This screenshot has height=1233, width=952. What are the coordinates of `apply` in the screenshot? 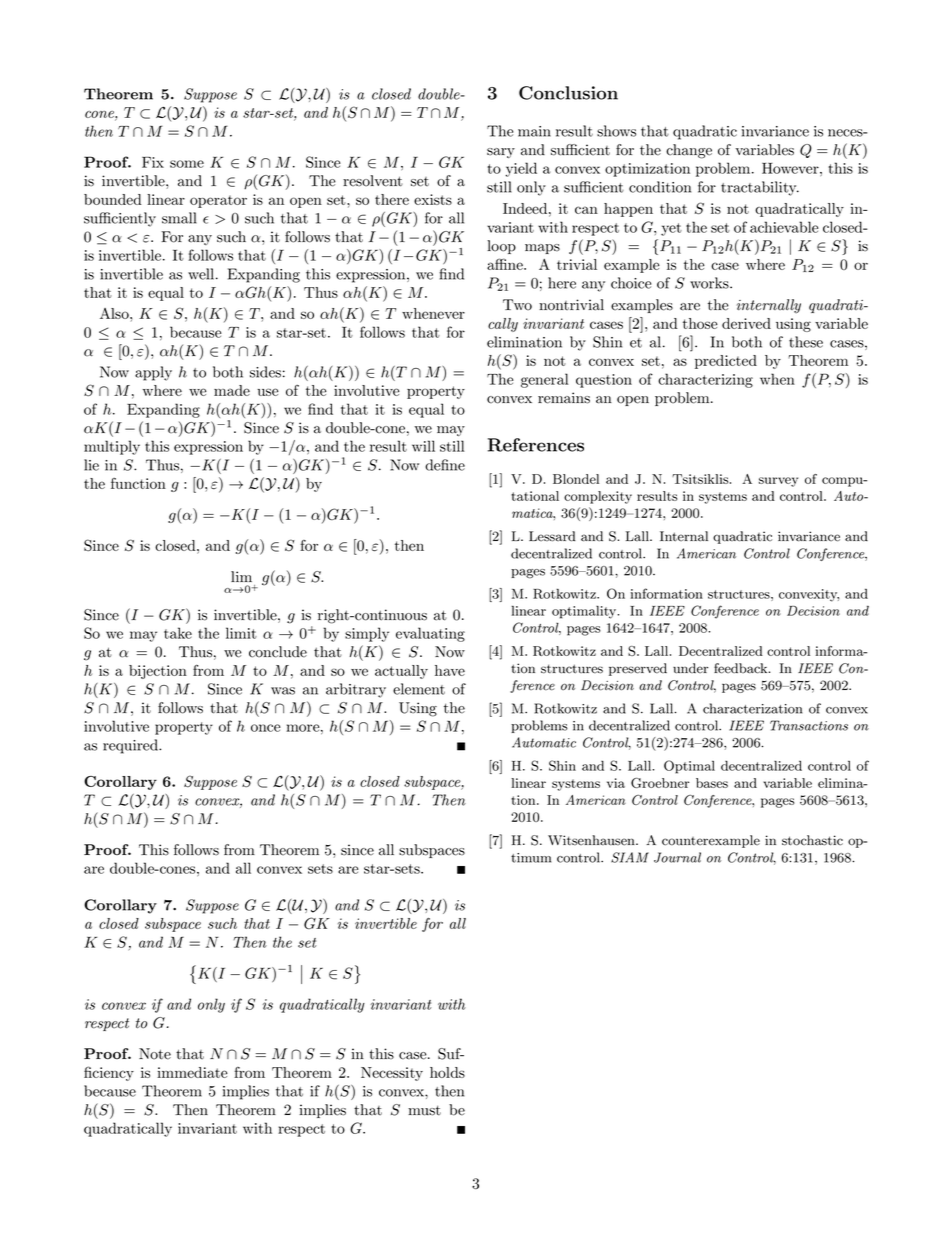 It's located at (153, 373).
